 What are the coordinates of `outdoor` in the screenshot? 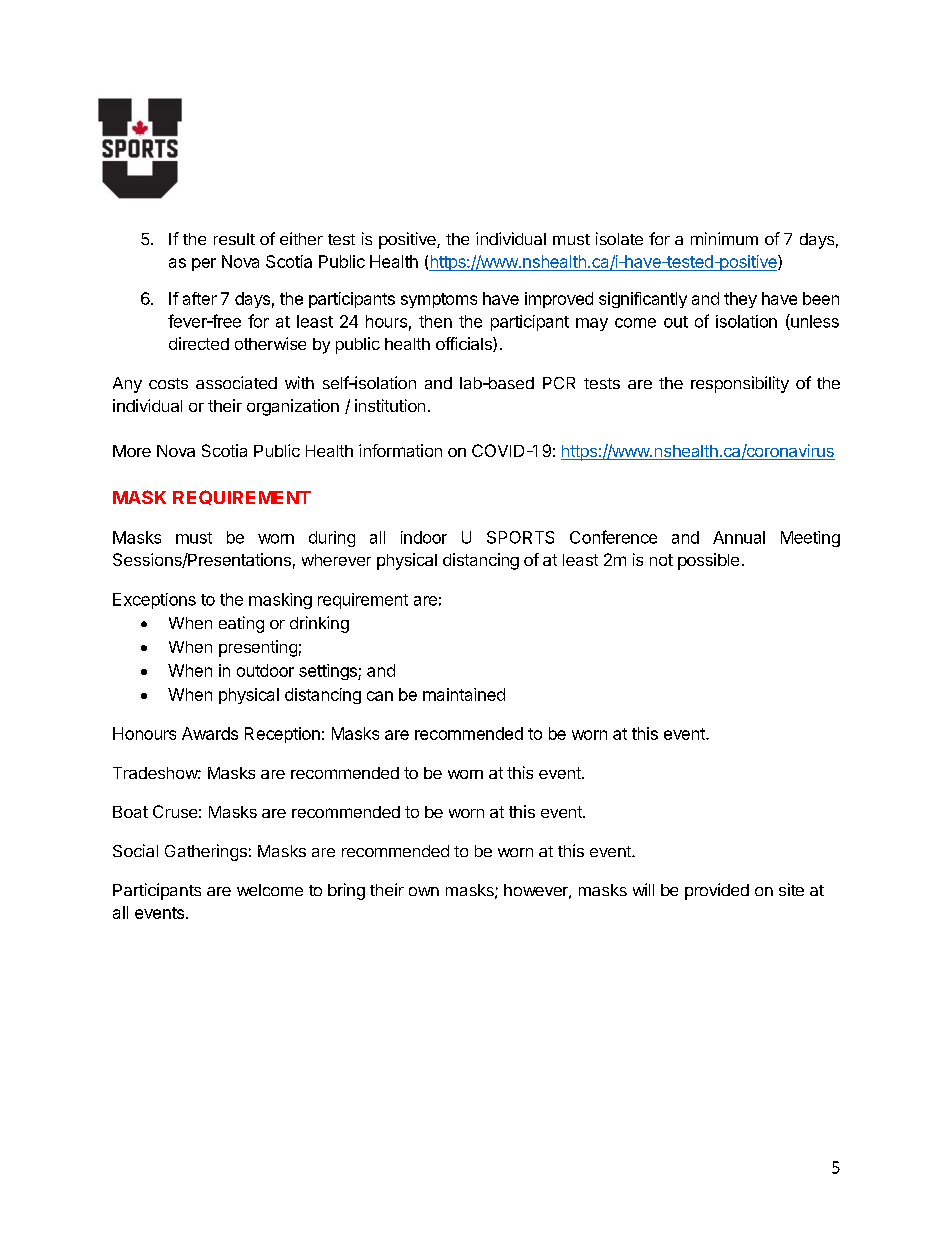 It's located at (265, 670).
